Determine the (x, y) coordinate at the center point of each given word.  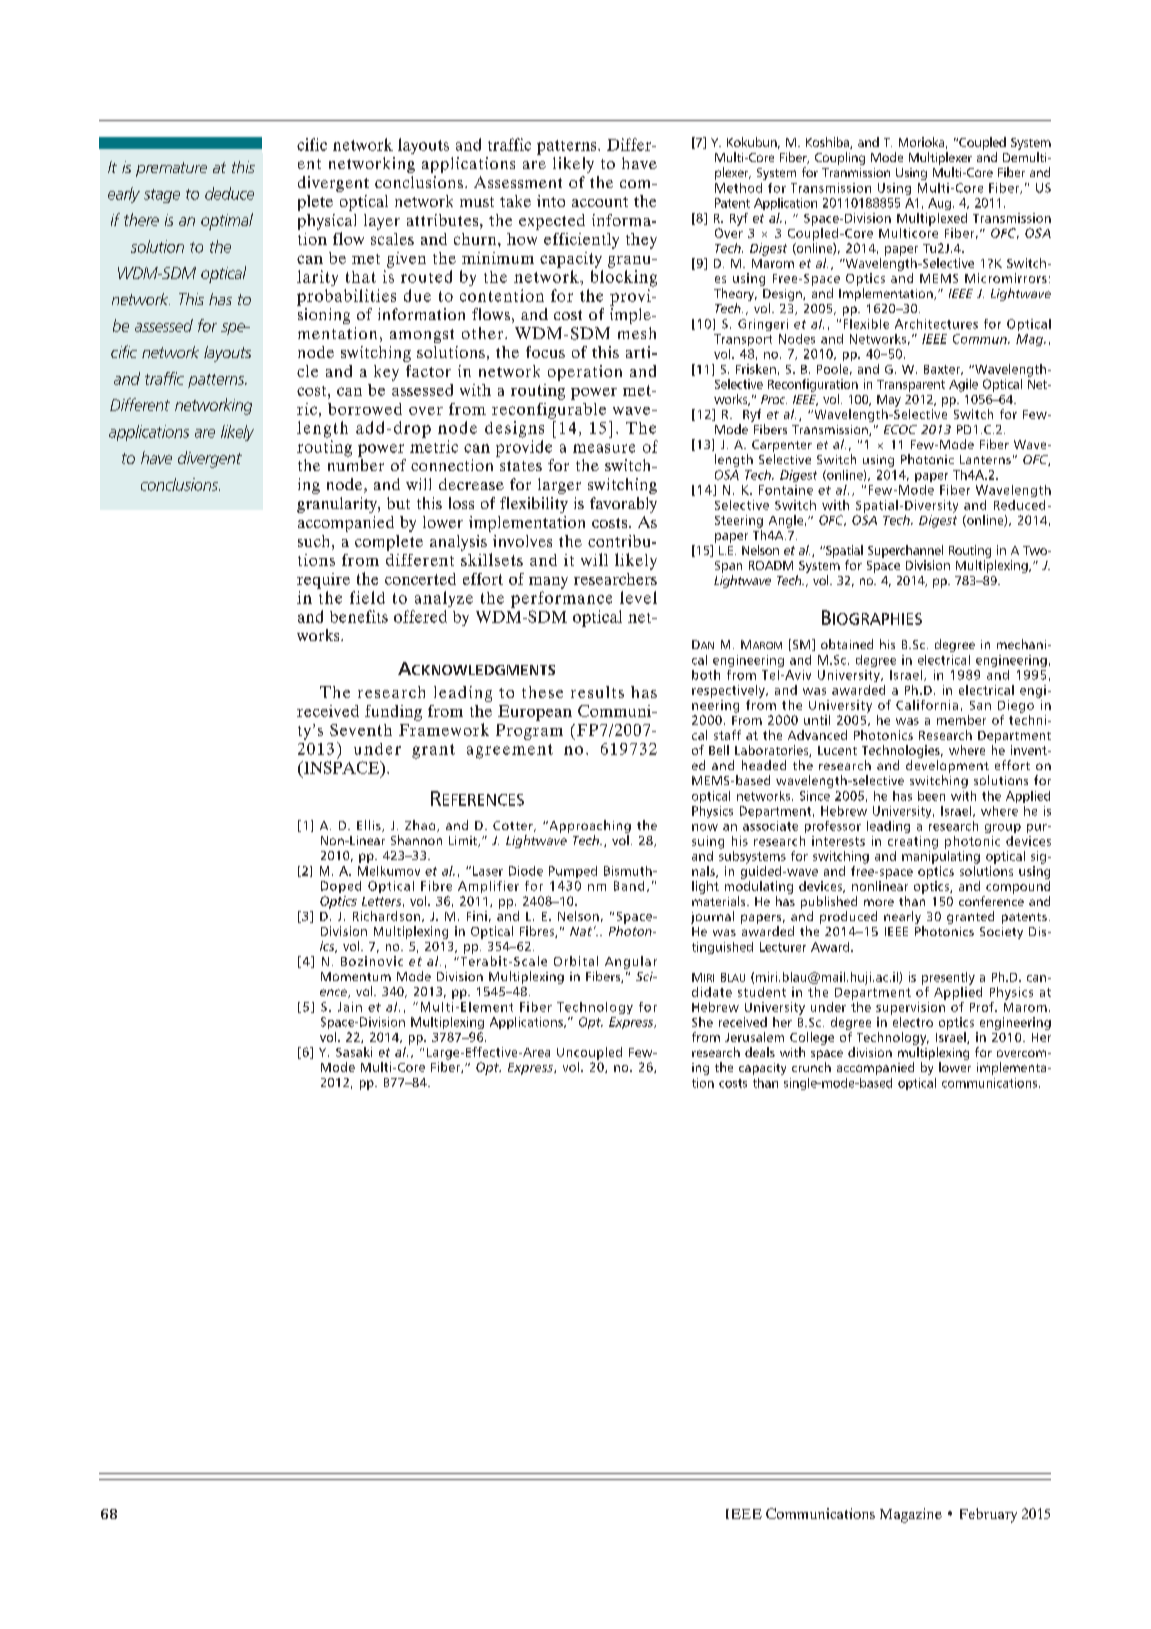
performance (561, 599)
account (600, 202)
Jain (350, 1007)
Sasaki (354, 1052)
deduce (229, 193)
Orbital (576, 961)
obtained (847, 644)
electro (913, 1022)
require (323, 581)
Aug (939, 204)
